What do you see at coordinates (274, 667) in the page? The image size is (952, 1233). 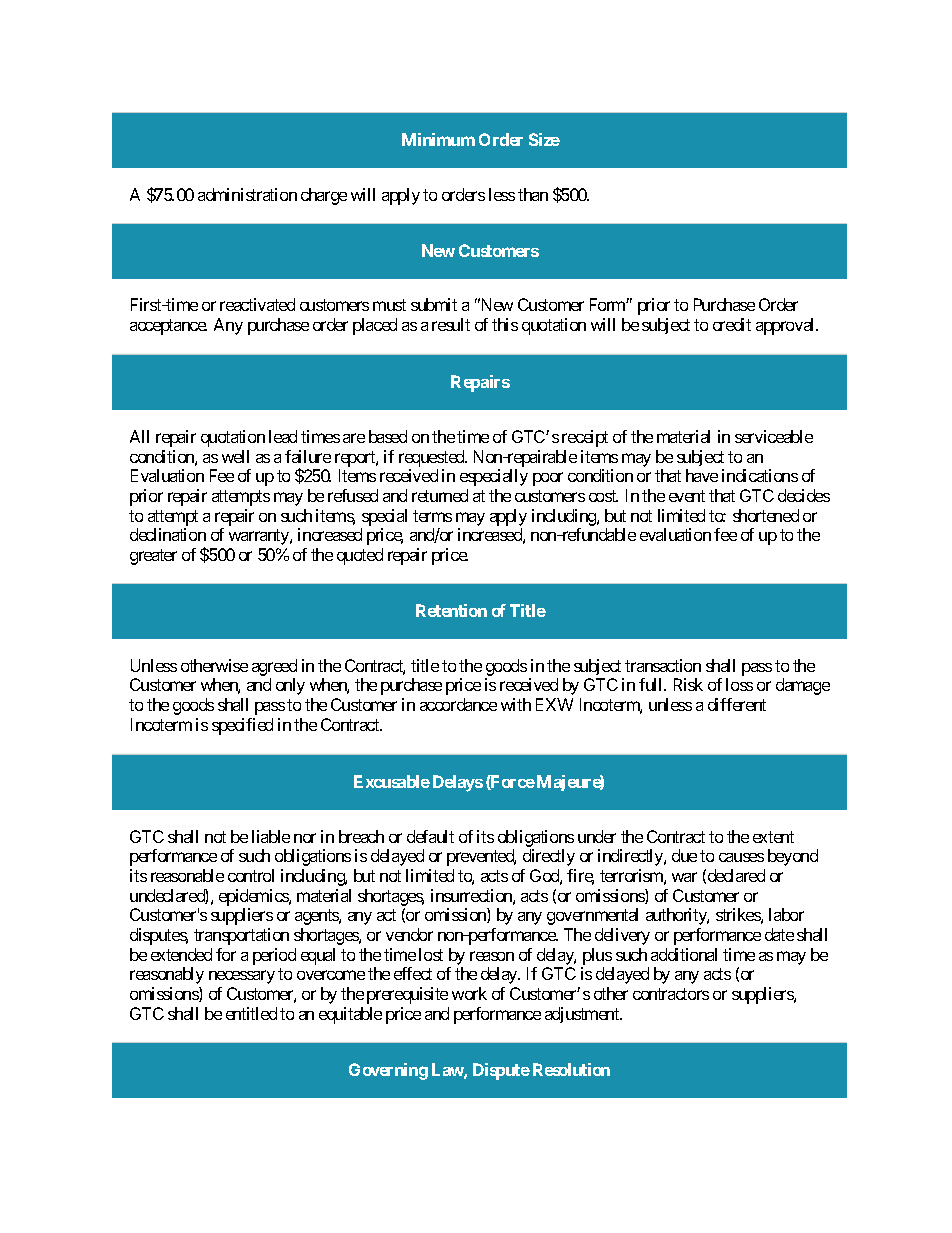 I see `agreed` at bounding box center [274, 667].
